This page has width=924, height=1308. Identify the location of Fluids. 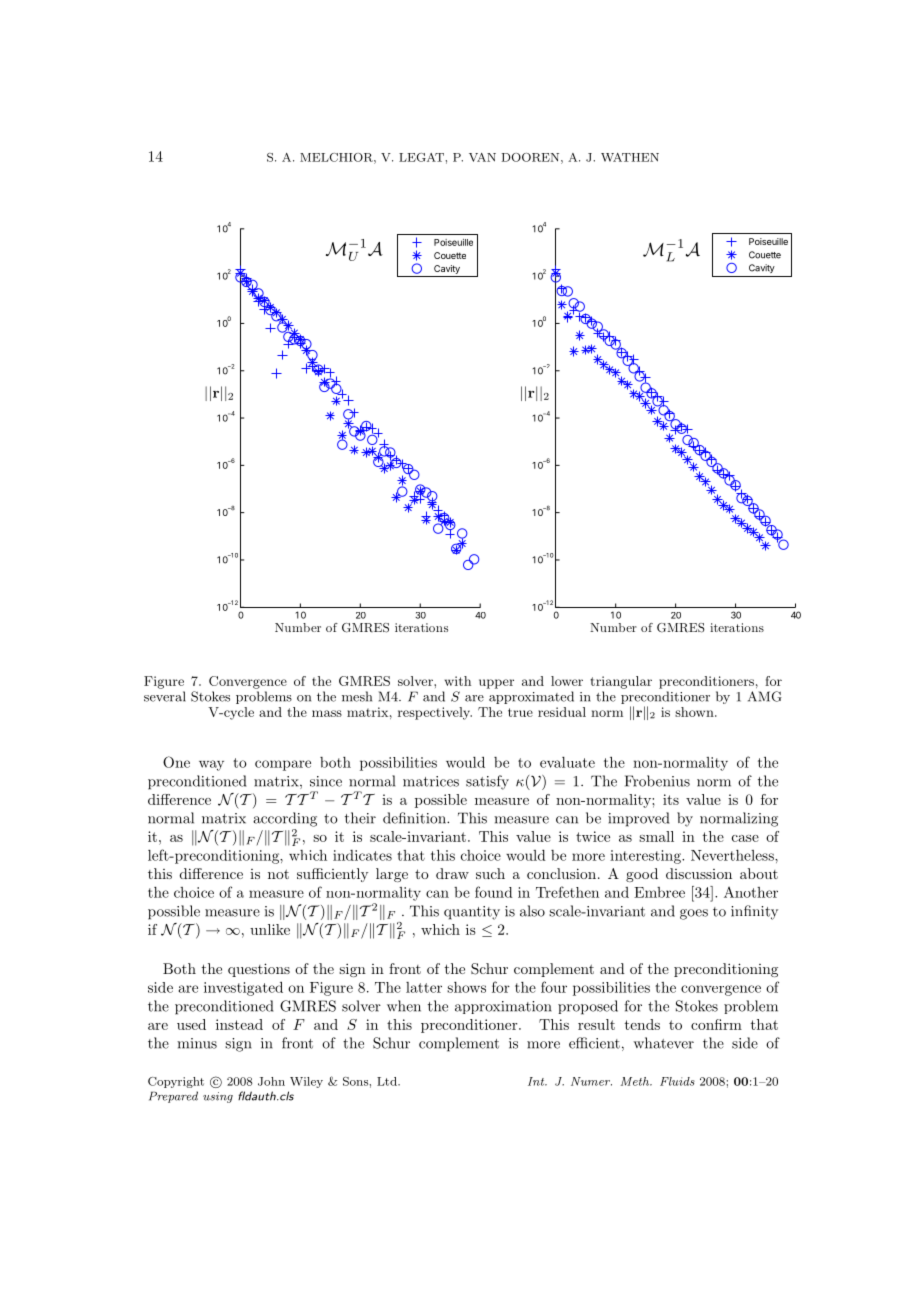
(677, 1081).
